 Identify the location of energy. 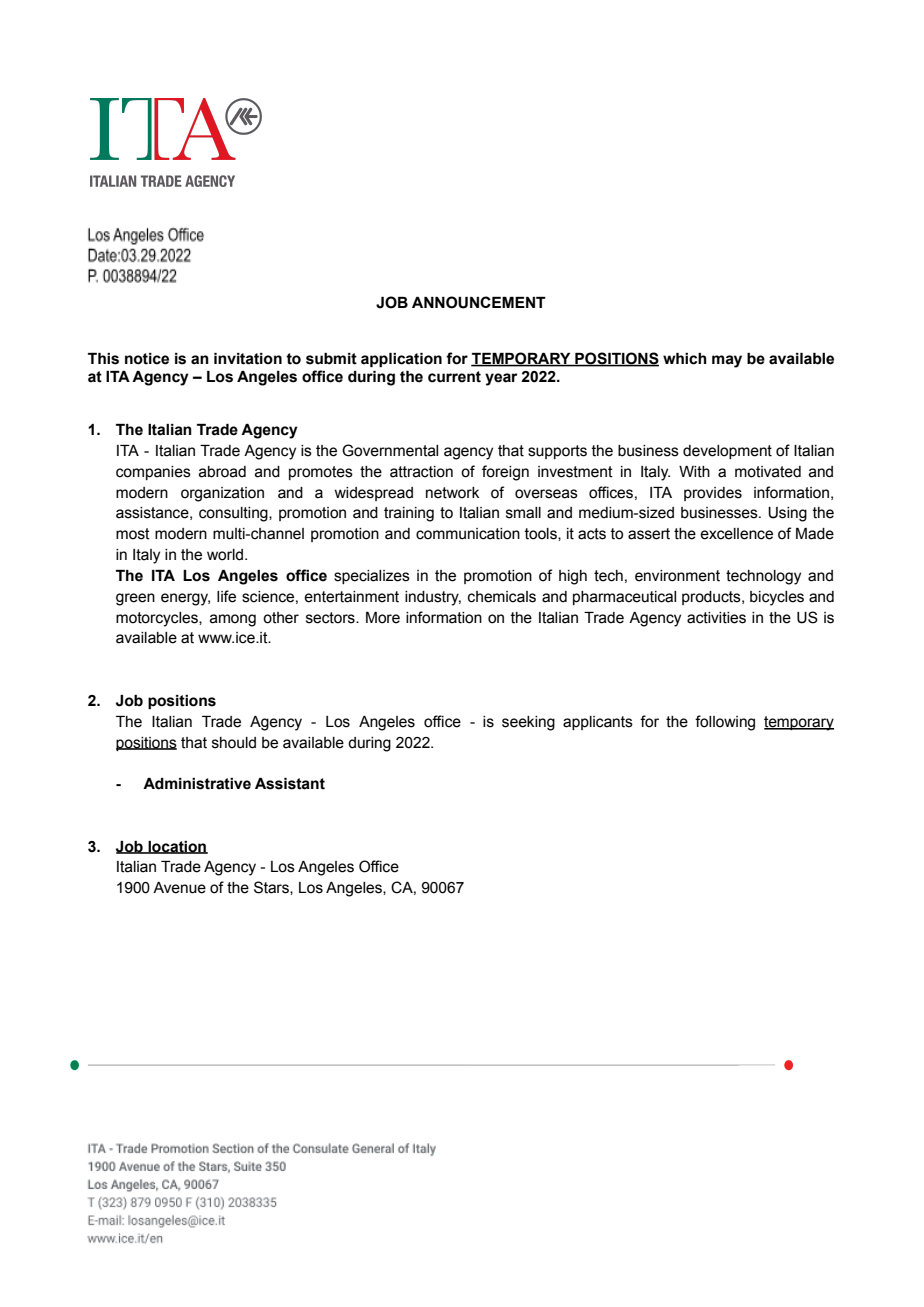
(185, 599).
